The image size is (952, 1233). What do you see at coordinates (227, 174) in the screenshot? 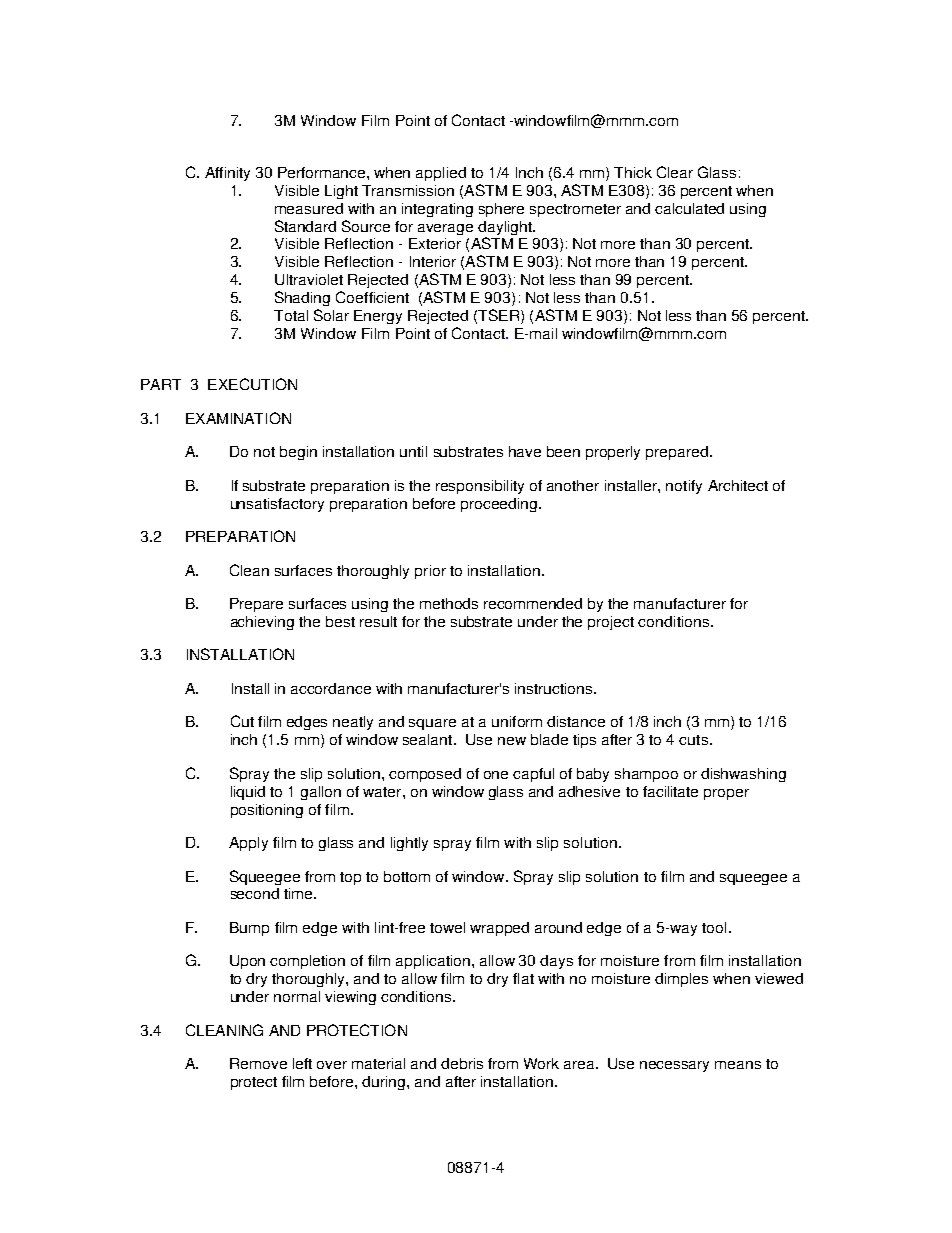
I see `Affinity` at bounding box center [227, 174].
